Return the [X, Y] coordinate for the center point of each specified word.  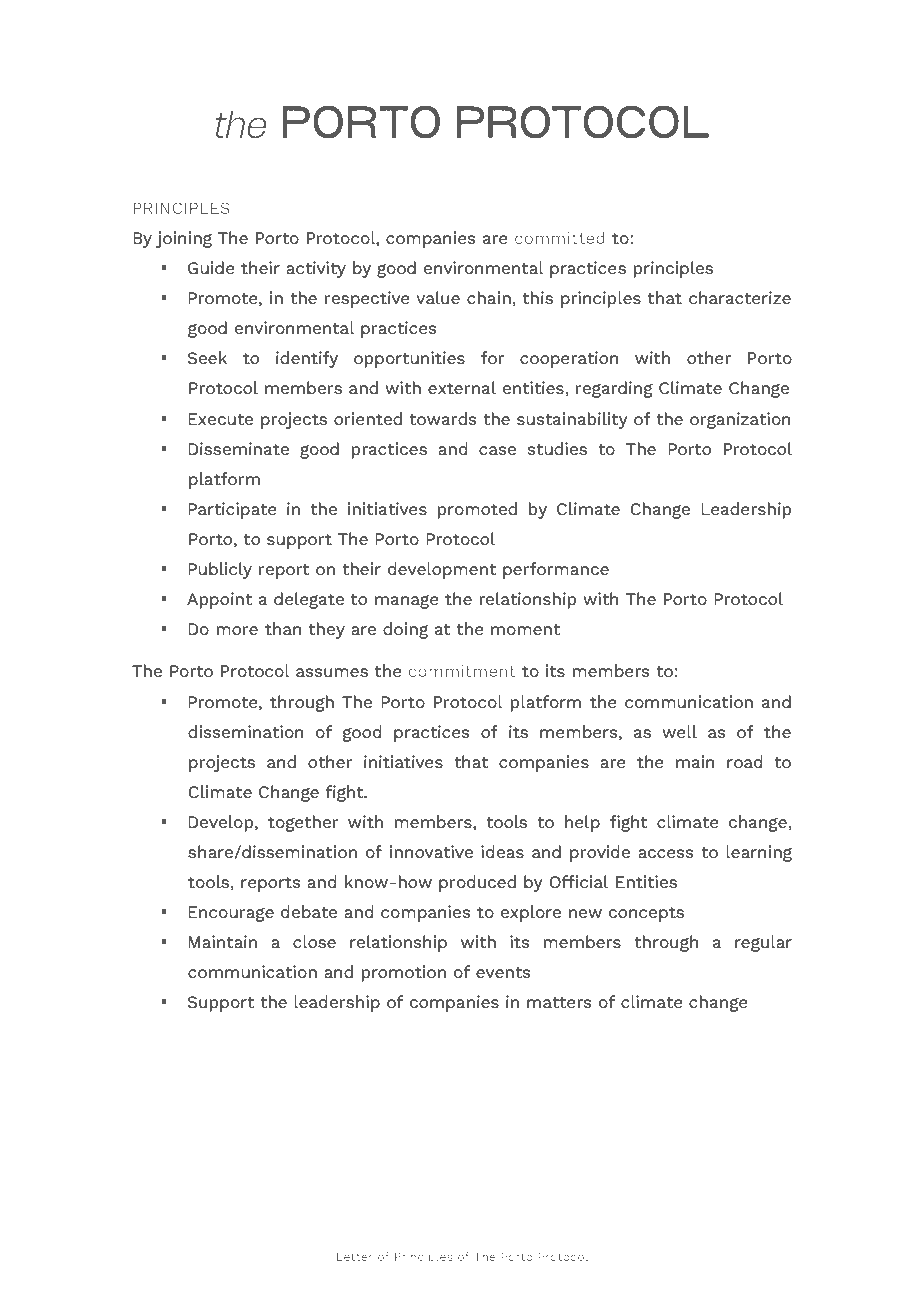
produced [477, 883]
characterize [740, 297]
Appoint [219, 600]
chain [489, 297]
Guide [211, 267]
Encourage [231, 914]
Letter [355, 1257]
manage [407, 602]
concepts [646, 914]
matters [559, 1002]
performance [556, 570]
